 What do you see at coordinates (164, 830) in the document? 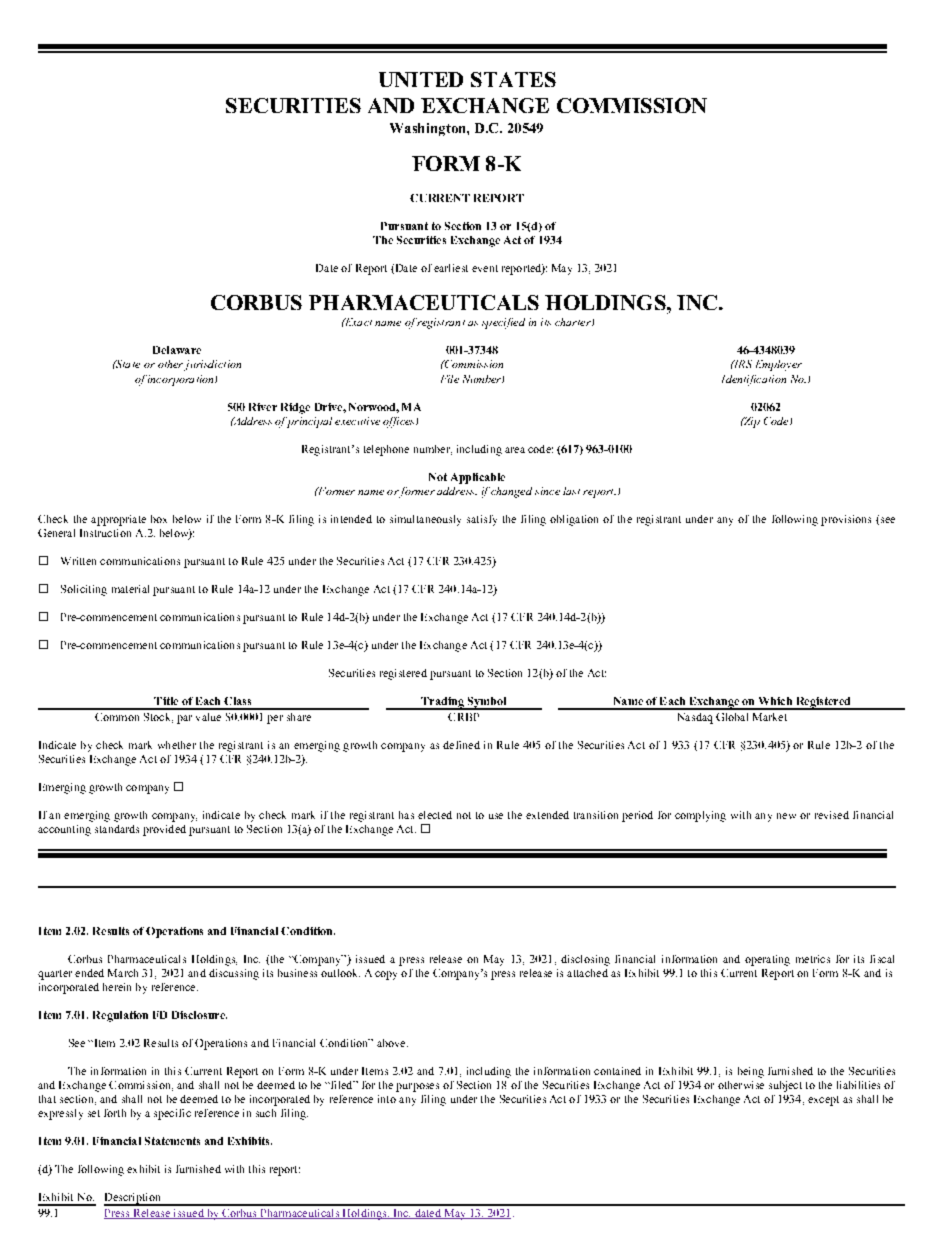
I see `provided` at bounding box center [164, 830].
